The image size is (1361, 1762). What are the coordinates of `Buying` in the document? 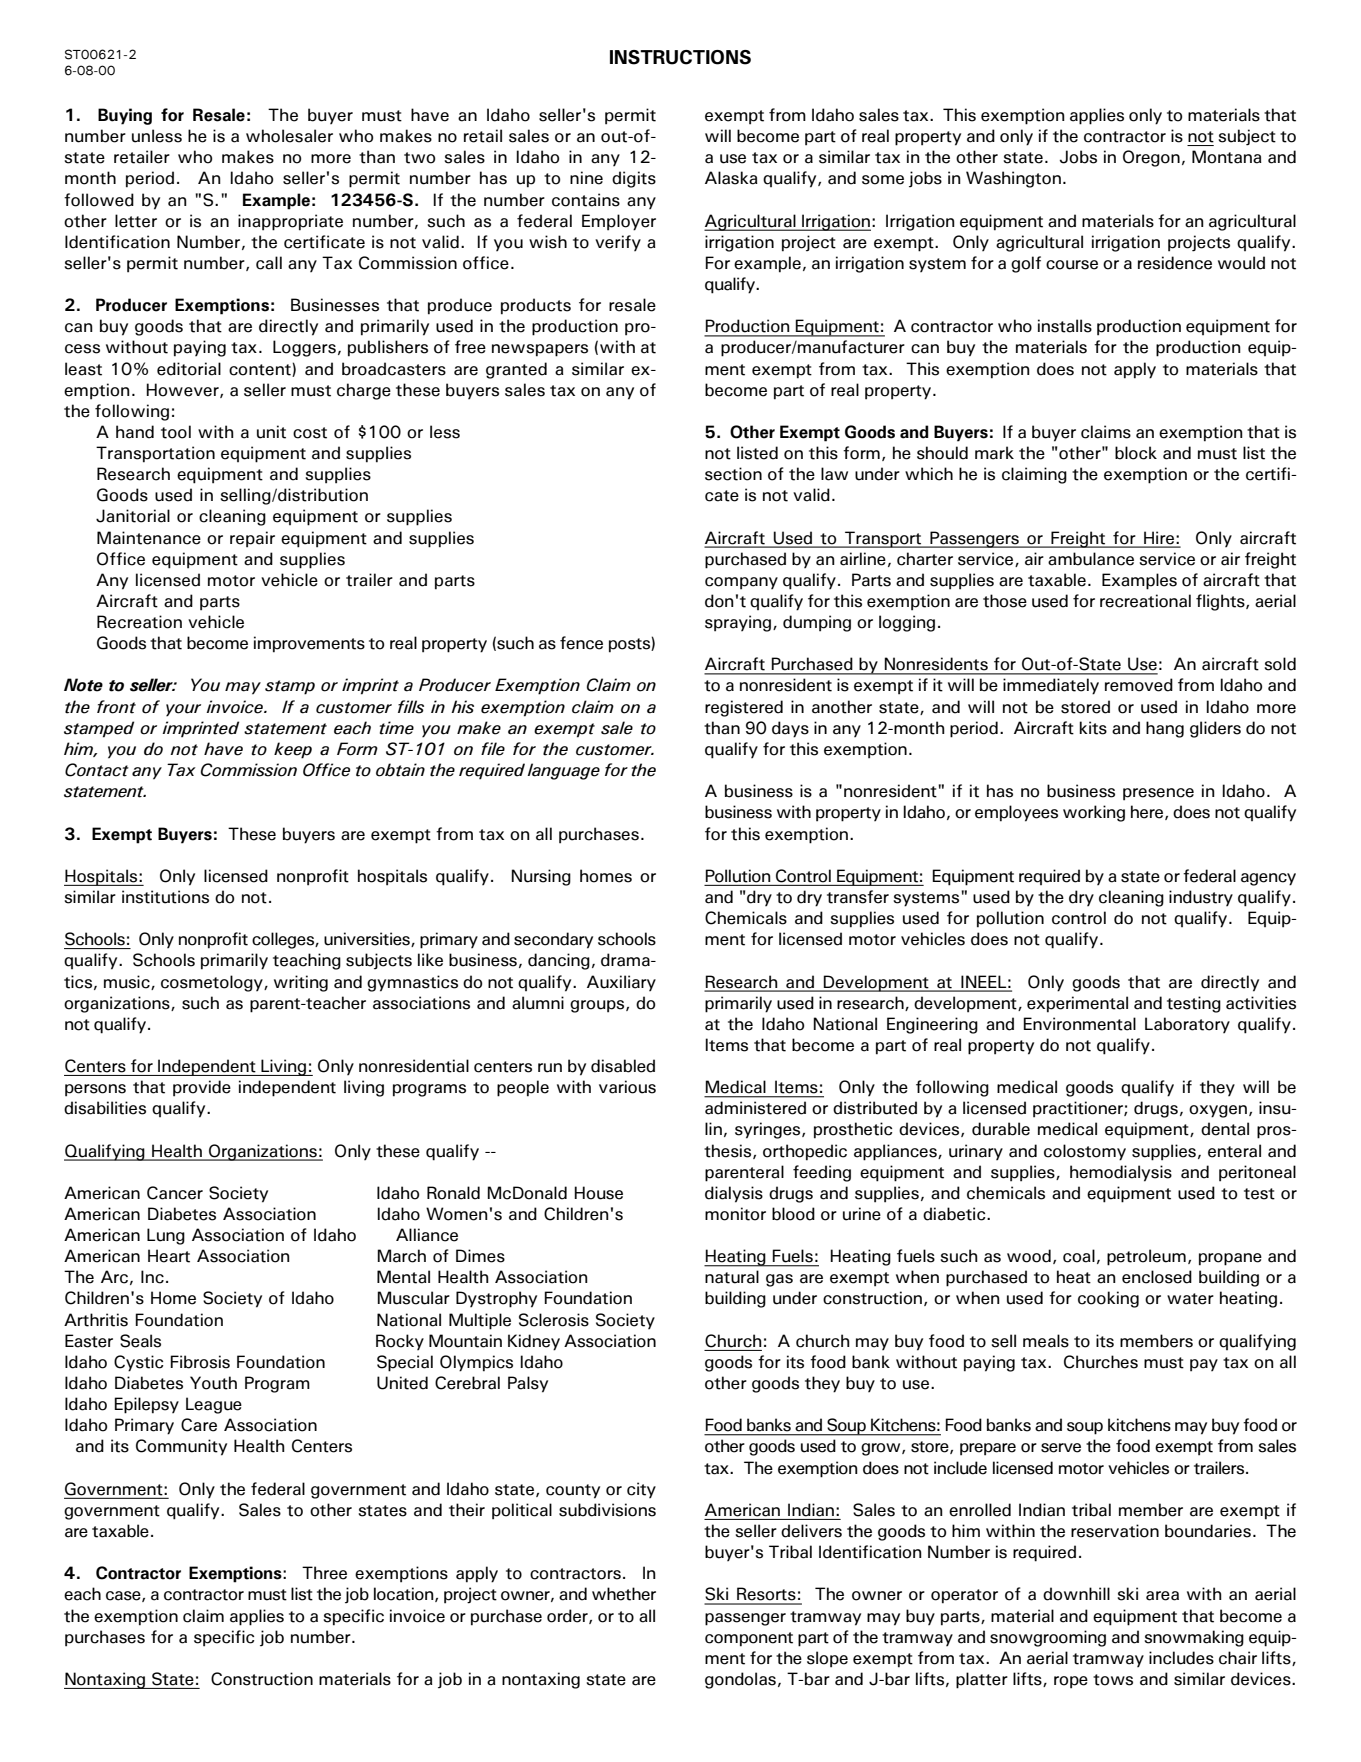 It's located at (125, 116).
